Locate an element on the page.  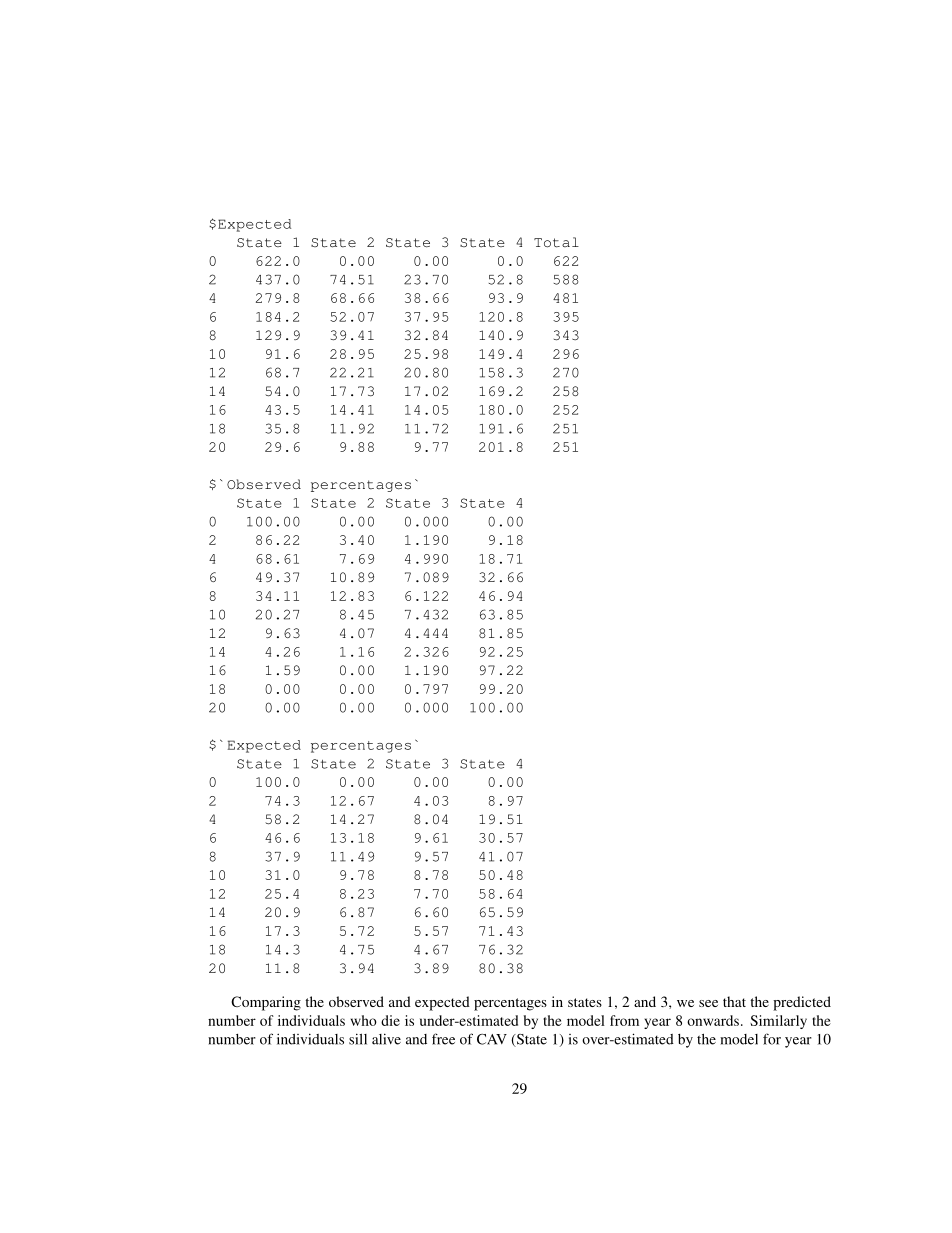
onwards is located at coordinates (713, 1020).
